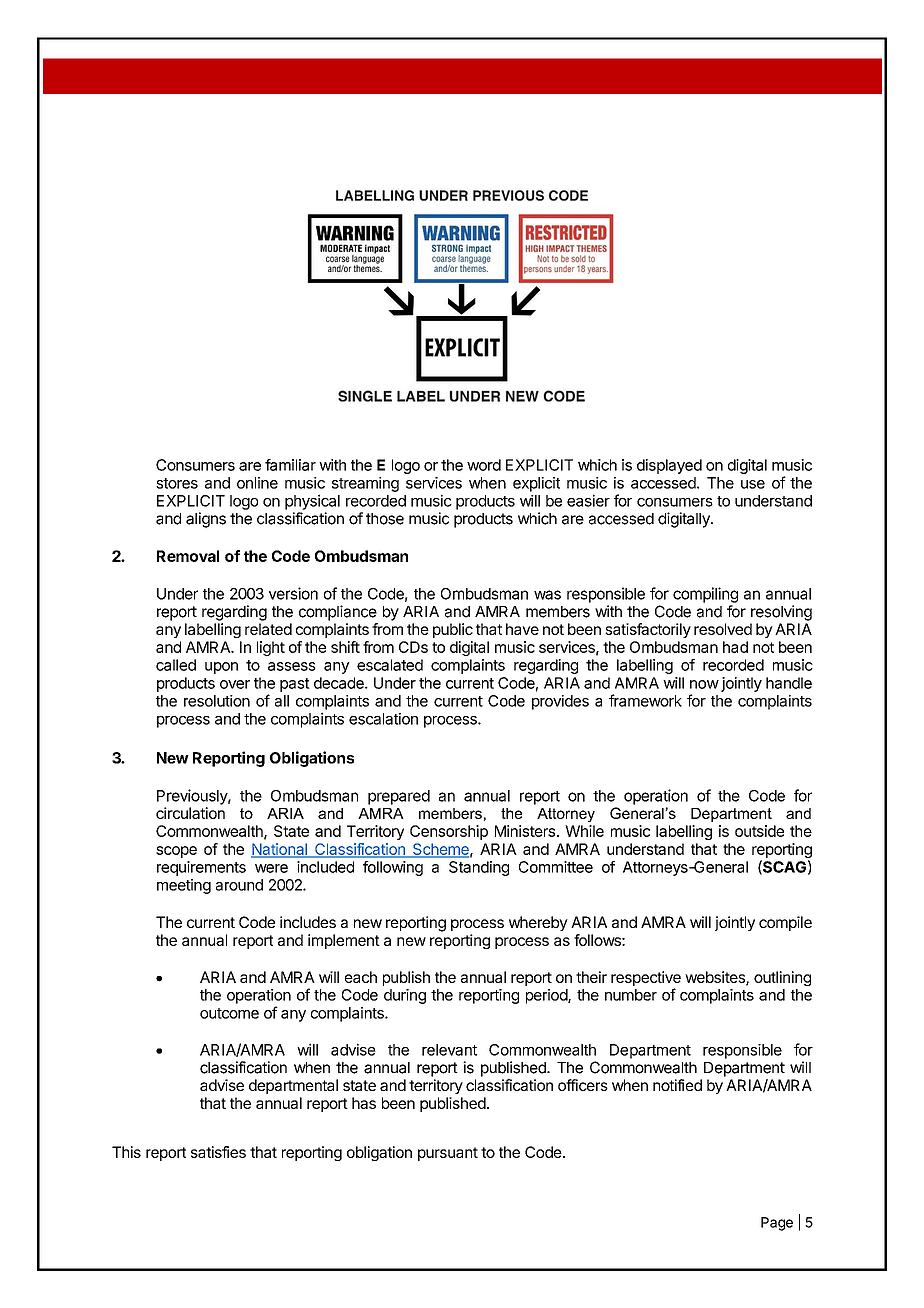 This screenshot has width=924, height=1308. What do you see at coordinates (177, 483) in the screenshot?
I see `stores` at bounding box center [177, 483].
